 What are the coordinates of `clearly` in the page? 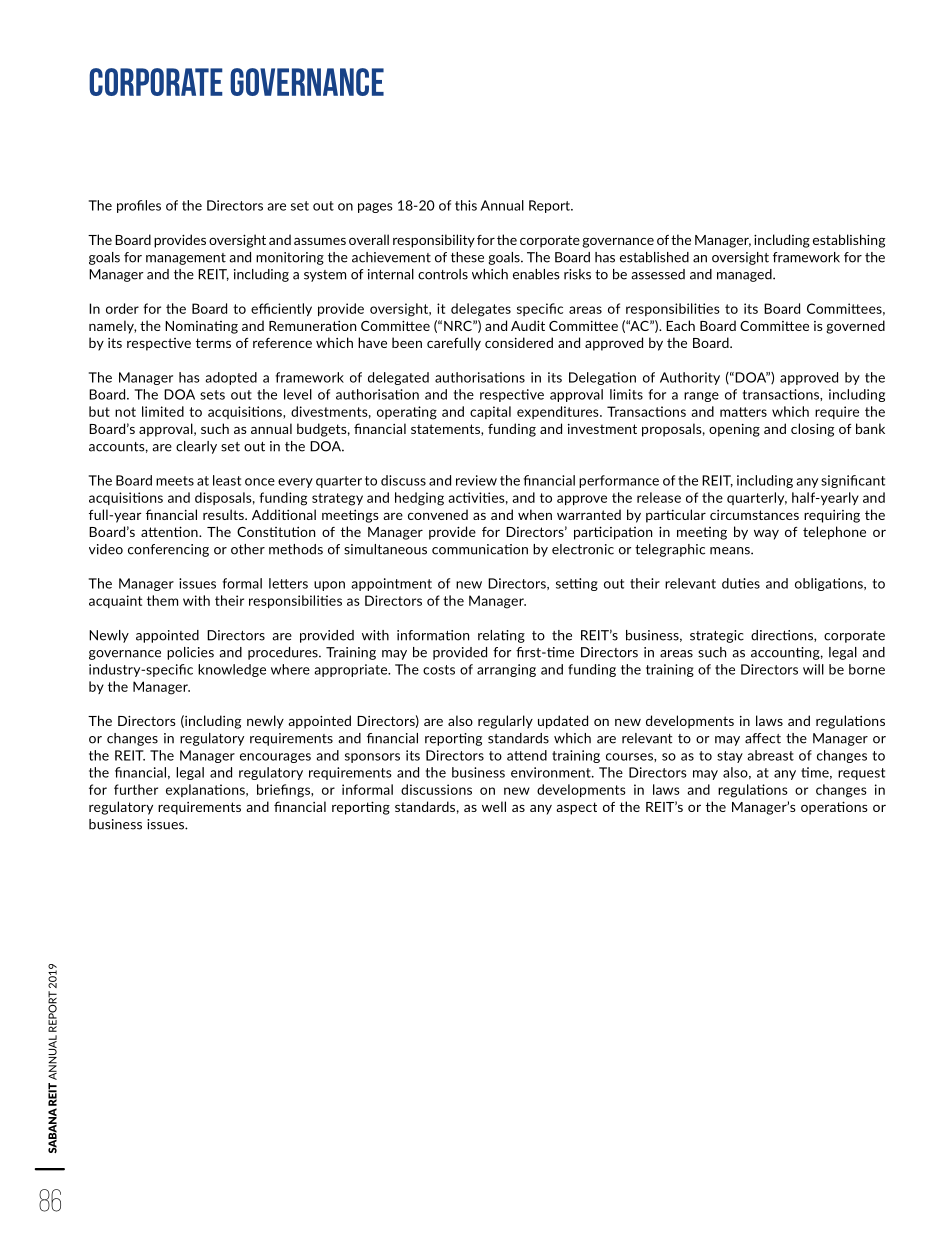 It's located at (196, 447).
